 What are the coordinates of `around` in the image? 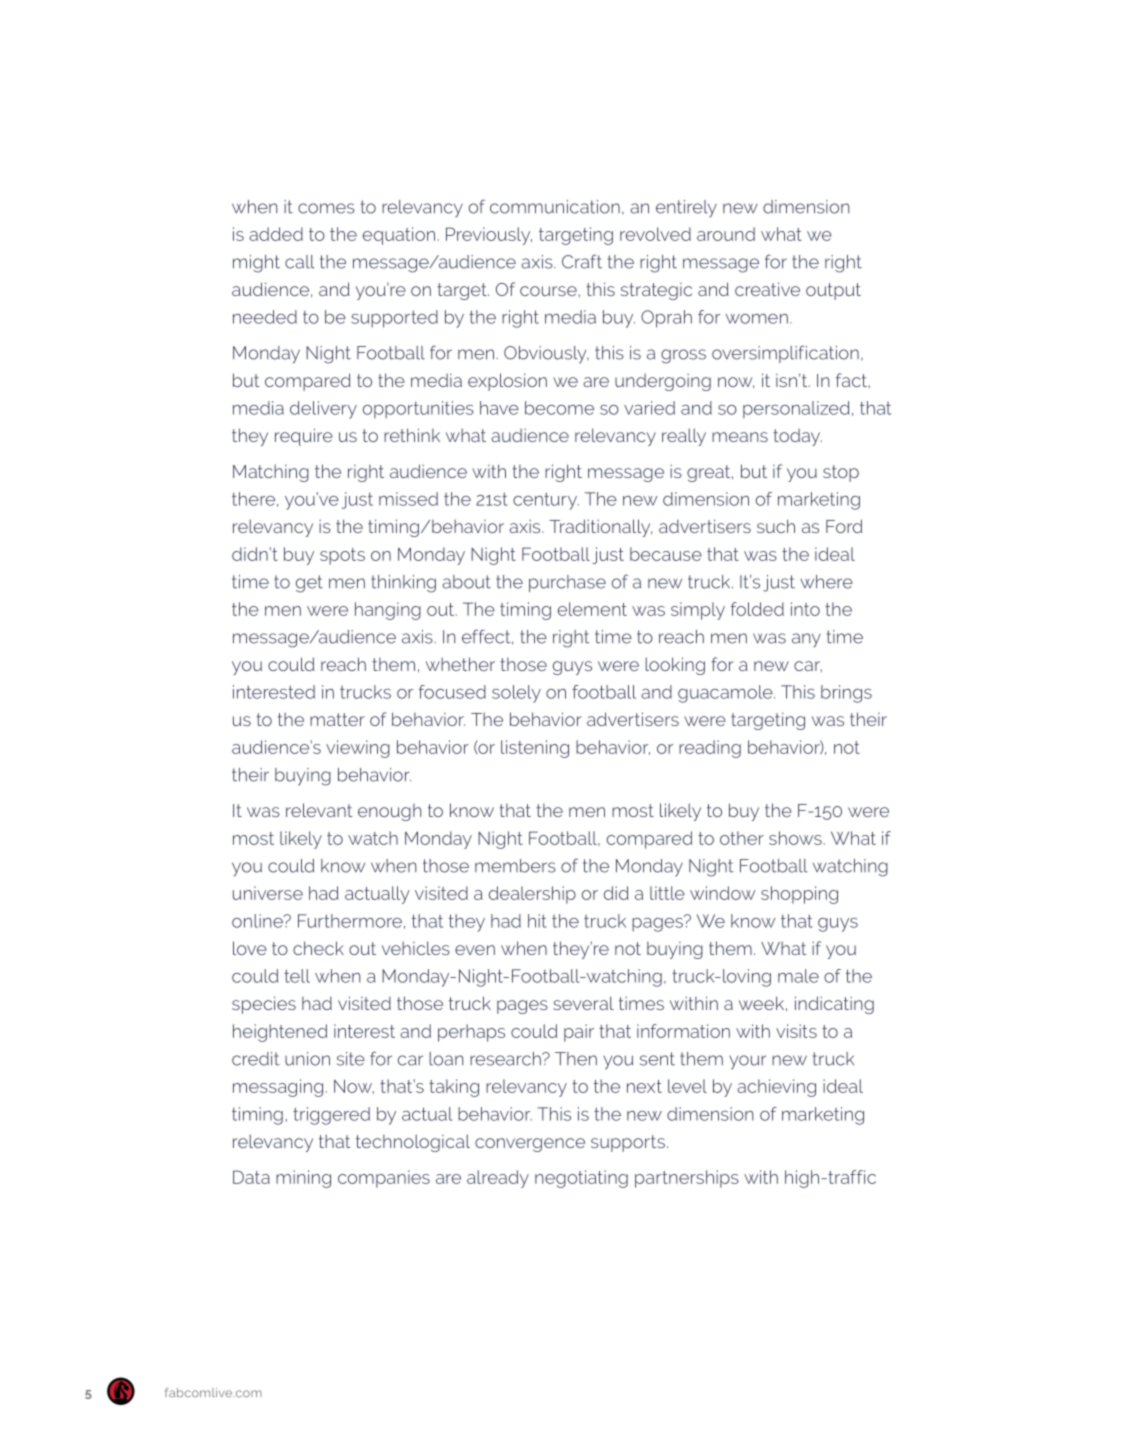 It's located at (726, 234).
